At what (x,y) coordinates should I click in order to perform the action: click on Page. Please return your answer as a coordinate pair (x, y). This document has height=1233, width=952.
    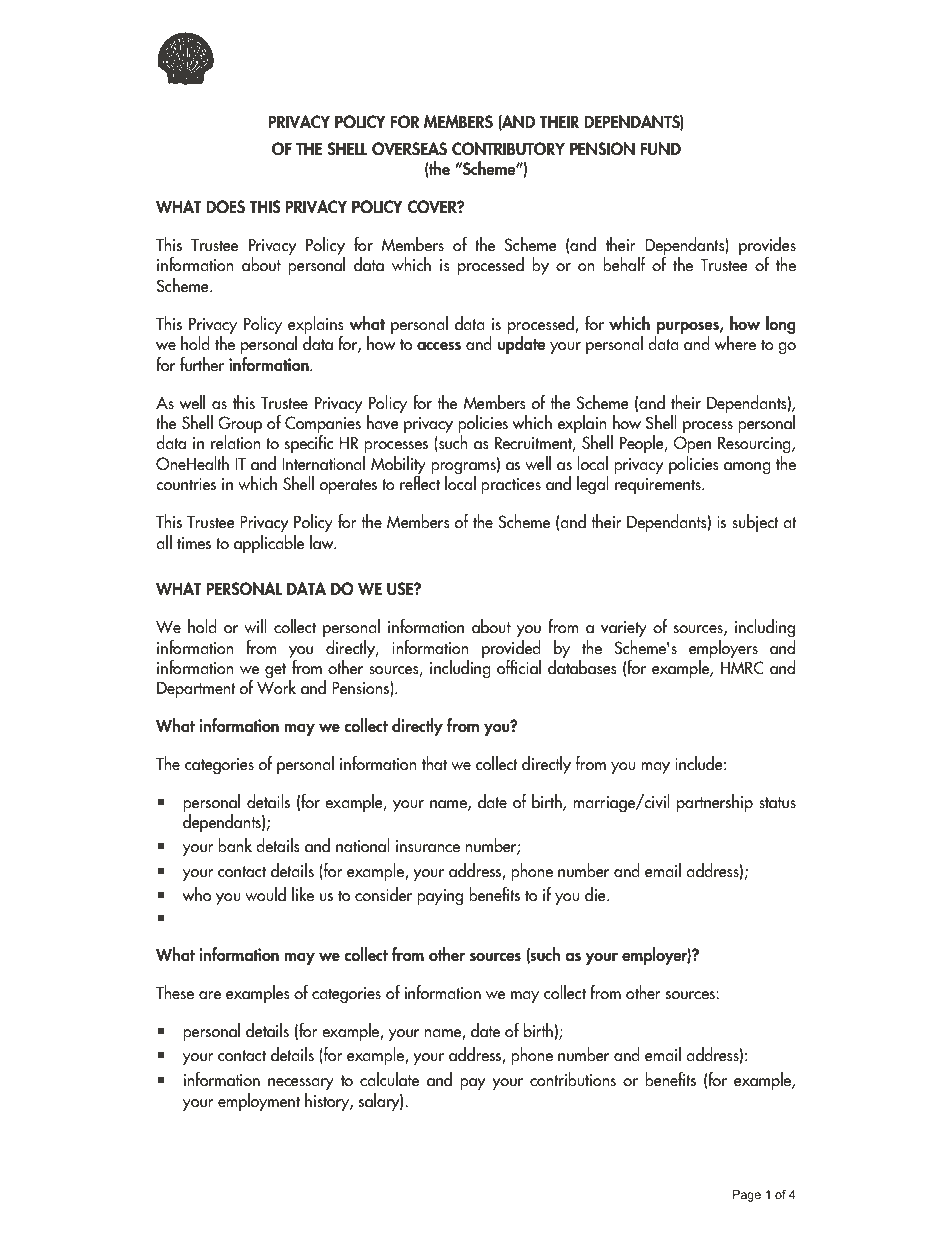
    Looking at the image, I should click on (747, 1196).
